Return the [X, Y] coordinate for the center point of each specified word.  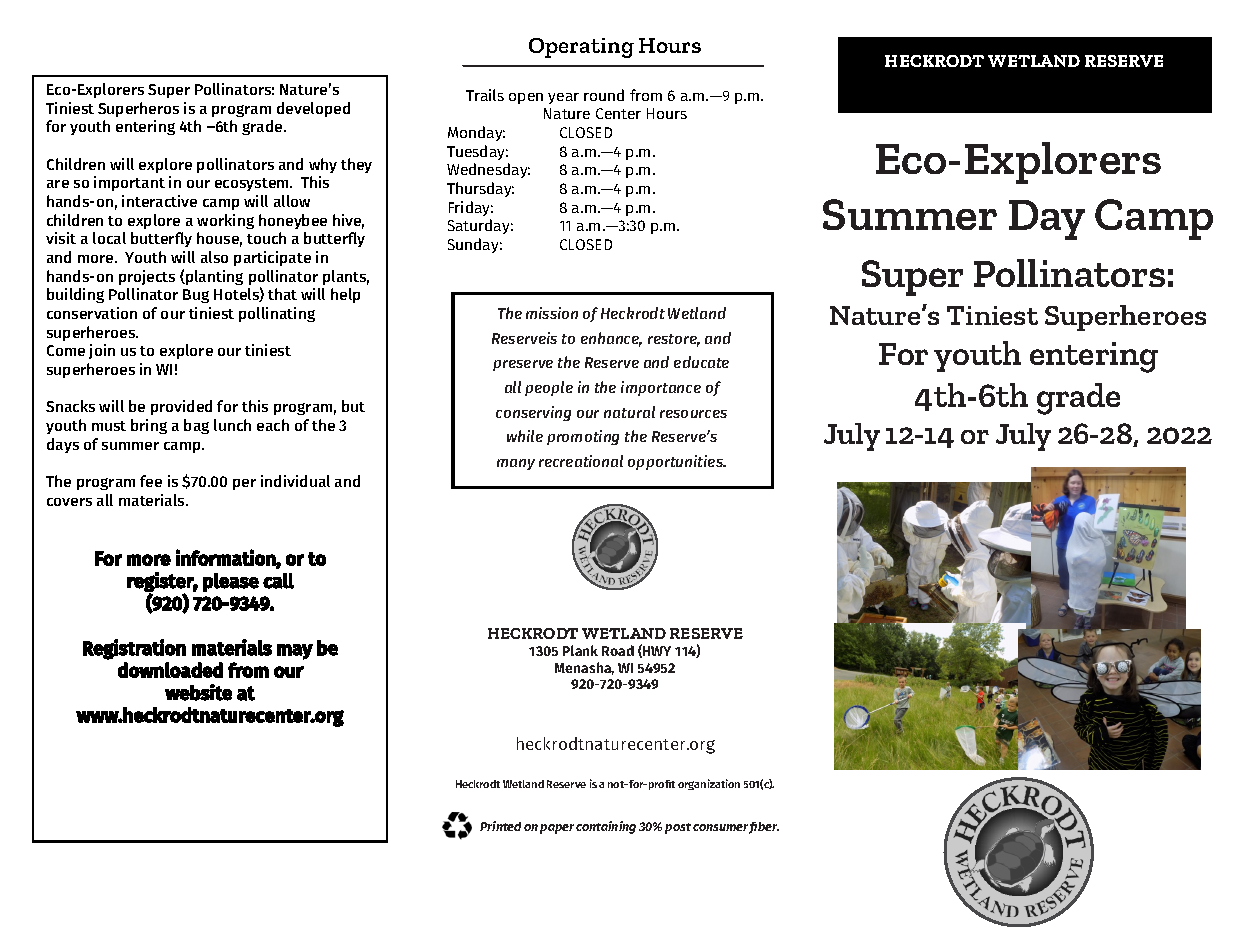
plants [346, 277]
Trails [485, 95]
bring [149, 426]
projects [147, 277]
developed [313, 109]
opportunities [677, 462]
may [295, 652]
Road [618, 650]
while [525, 436]
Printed [500, 826]
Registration [134, 649]
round [604, 95]
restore [674, 340]
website [198, 692]
